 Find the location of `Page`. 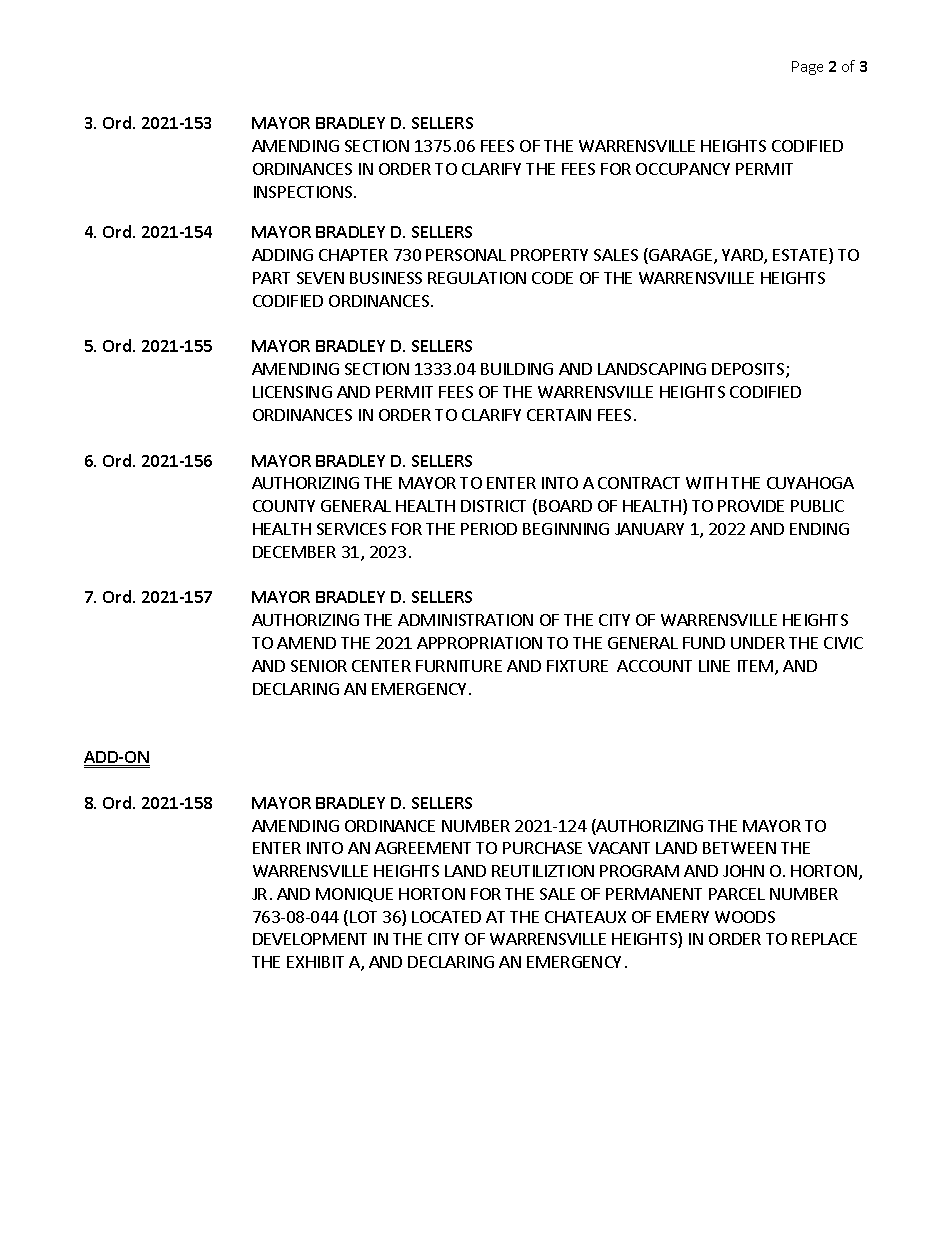

Page is located at coordinates (807, 68).
